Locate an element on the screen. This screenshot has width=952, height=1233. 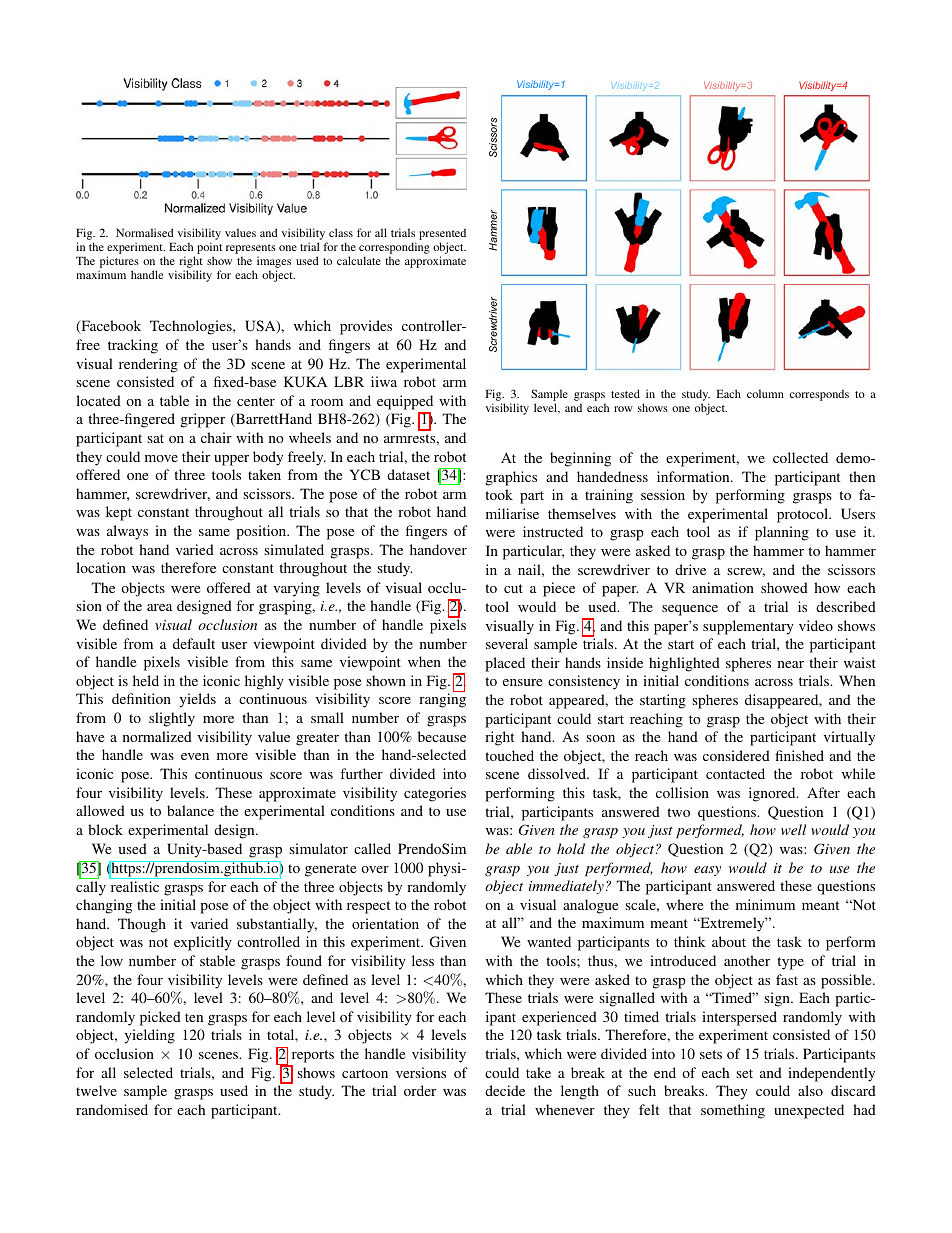
near is located at coordinates (791, 664).
